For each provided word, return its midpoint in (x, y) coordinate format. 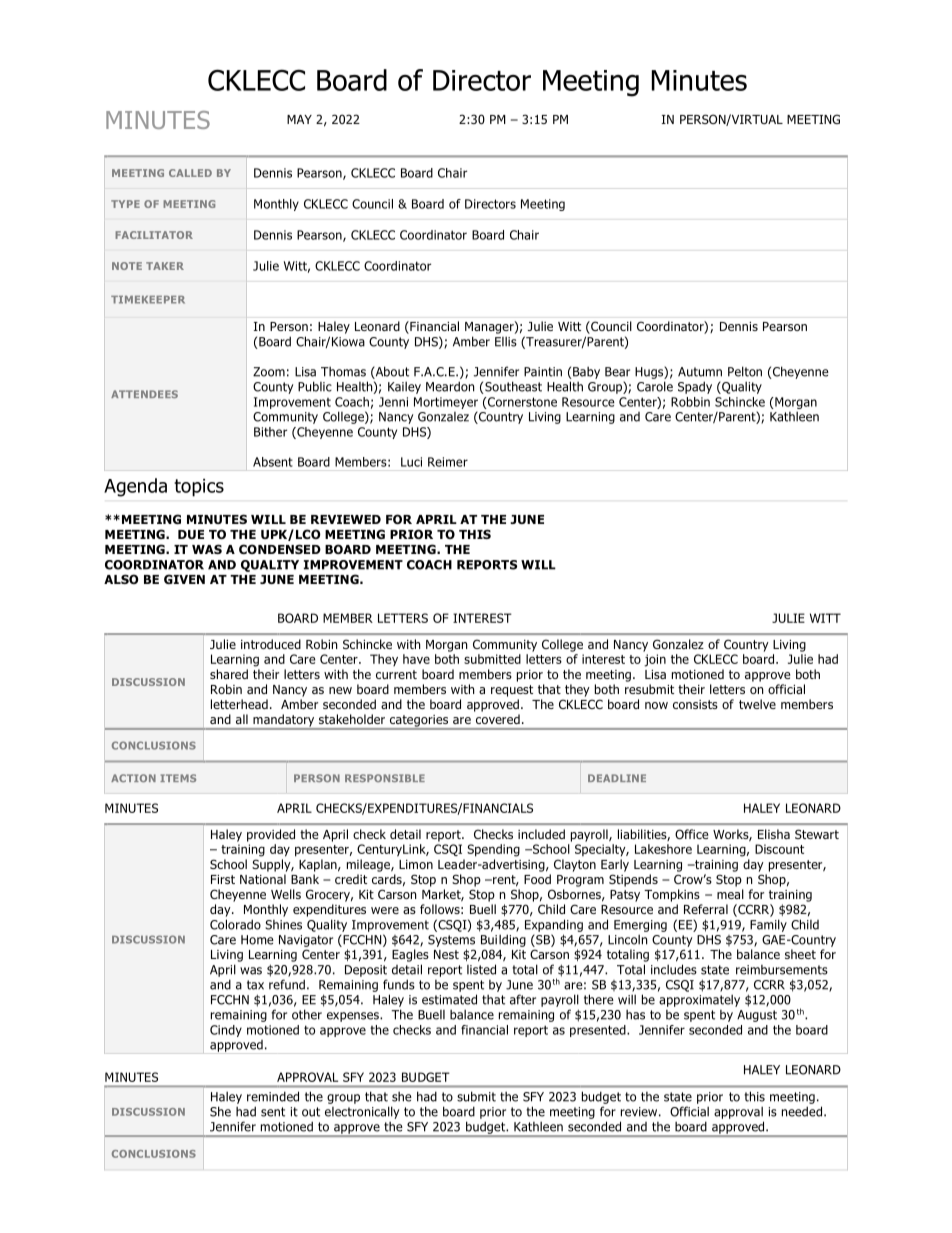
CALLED (190, 173)
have (416, 659)
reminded (273, 1096)
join (655, 660)
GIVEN (184, 579)
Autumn (700, 372)
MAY (299, 119)
